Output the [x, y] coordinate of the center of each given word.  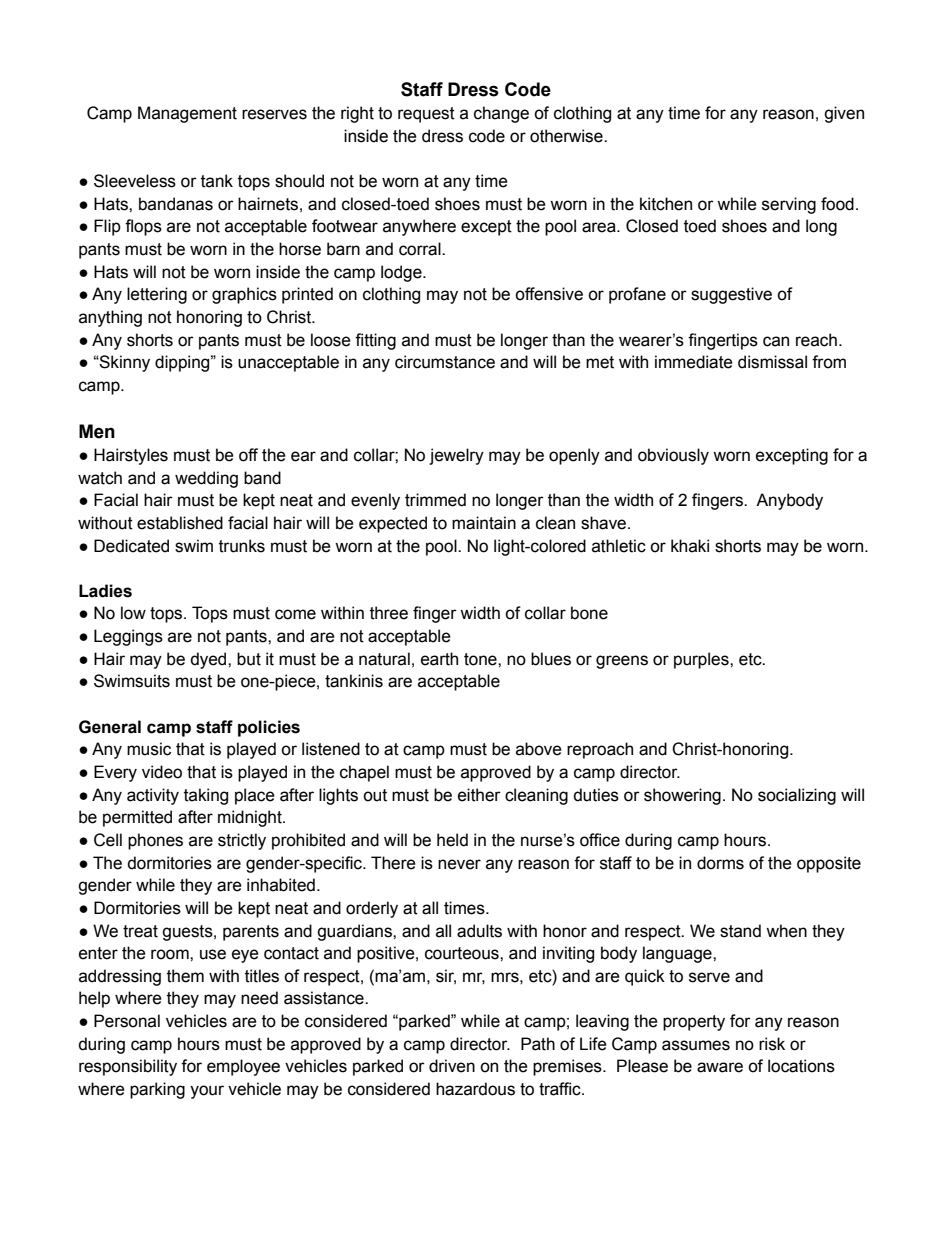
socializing [797, 796]
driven [452, 1066]
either [479, 795]
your [207, 1092]
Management [187, 114]
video [162, 772]
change [501, 114]
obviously [673, 456]
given [844, 114]
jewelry [456, 456]
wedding [206, 479]
